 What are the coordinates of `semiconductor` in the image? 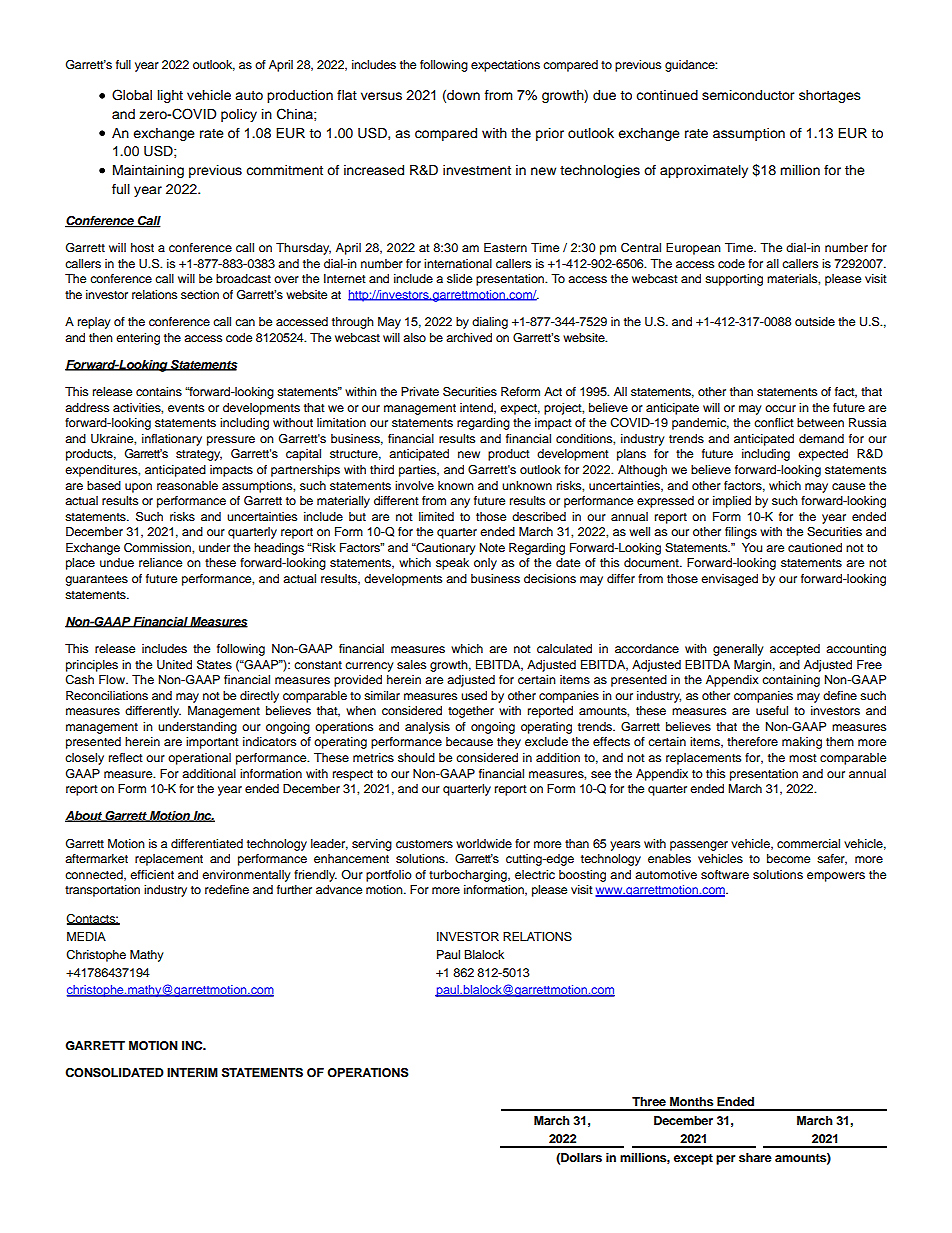 It's located at (748, 95).
